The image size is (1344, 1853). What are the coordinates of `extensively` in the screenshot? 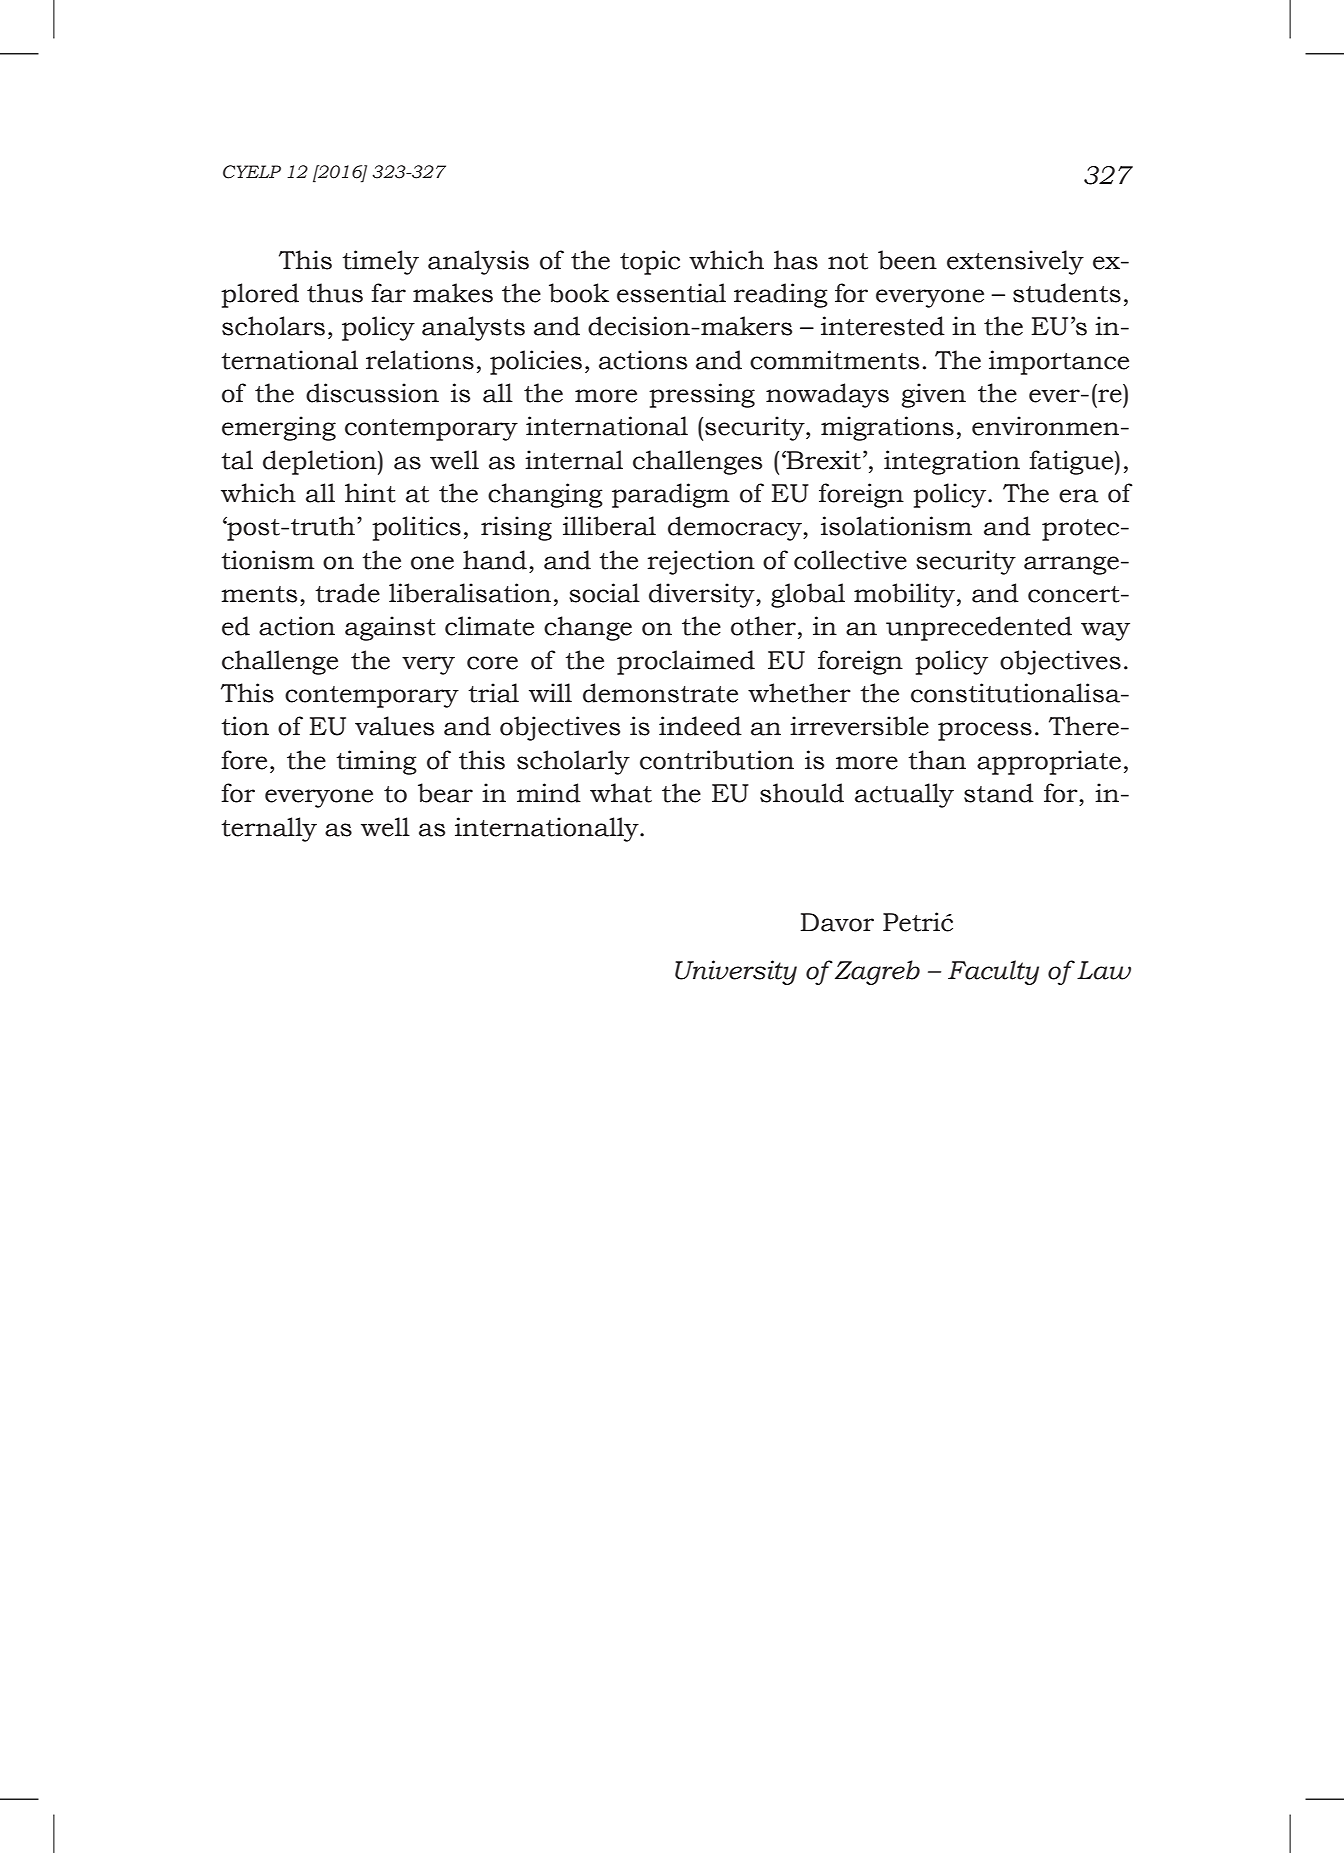 It's located at (1015, 262).
